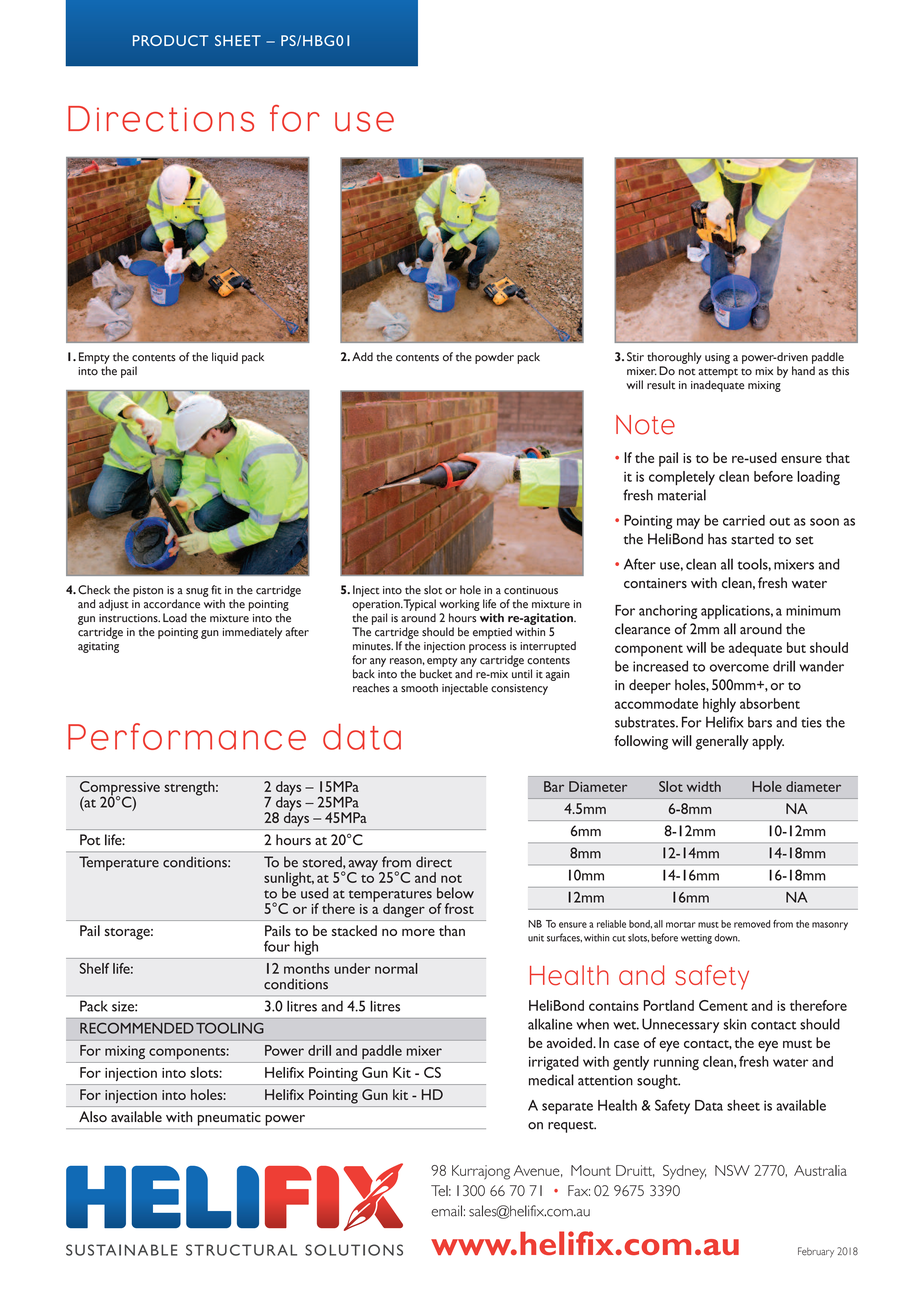 This screenshot has width=924, height=1308. I want to click on Shelf, so click(94, 968).
